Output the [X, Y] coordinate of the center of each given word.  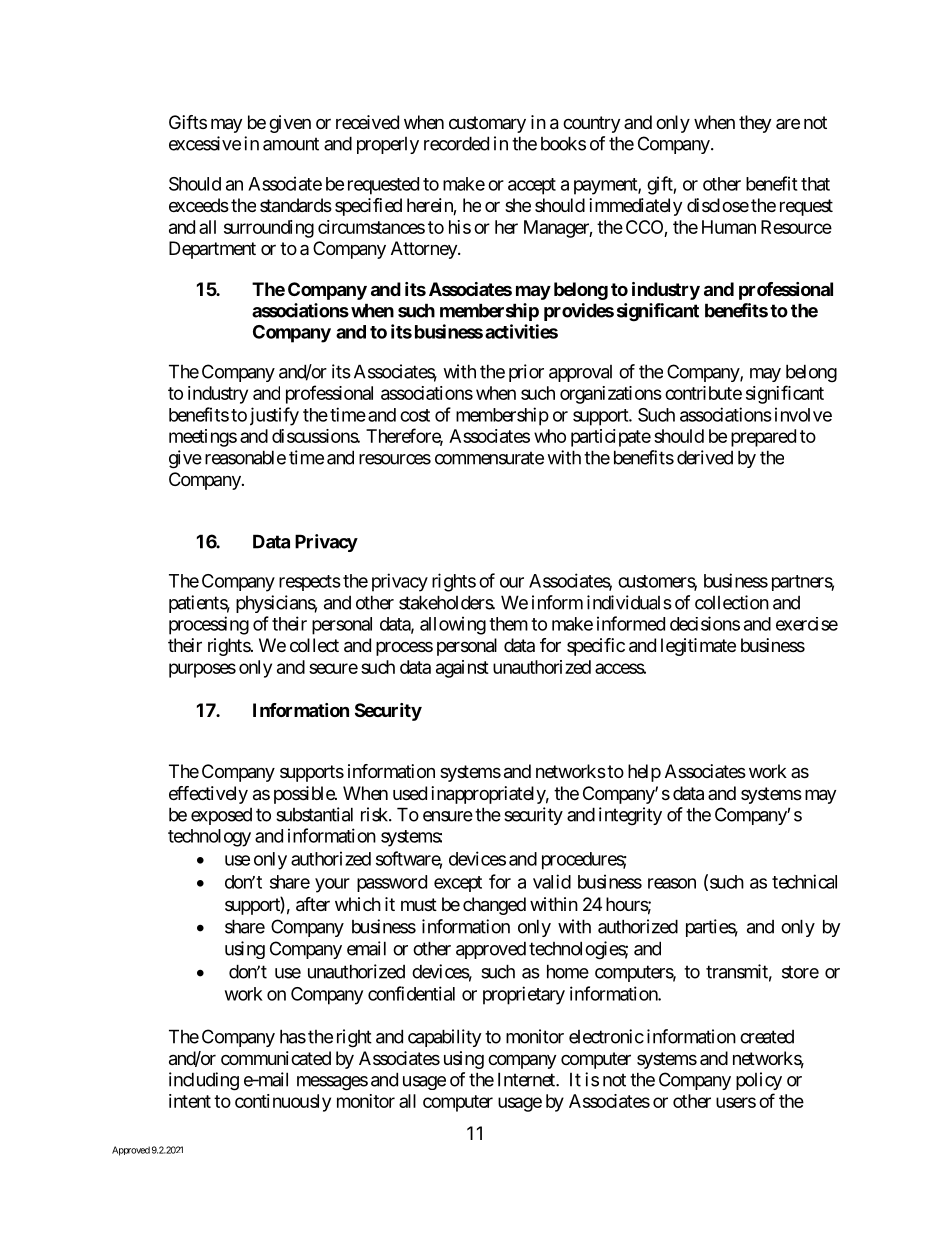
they [755, 124]
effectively [208, 795]
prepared [763, 438]
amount [291, 144]
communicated [276, 1058]
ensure [448, 816]
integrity [630, 816]
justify [274, 416]
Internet [527, 1079]
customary [487, 124]
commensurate [489, 458]
